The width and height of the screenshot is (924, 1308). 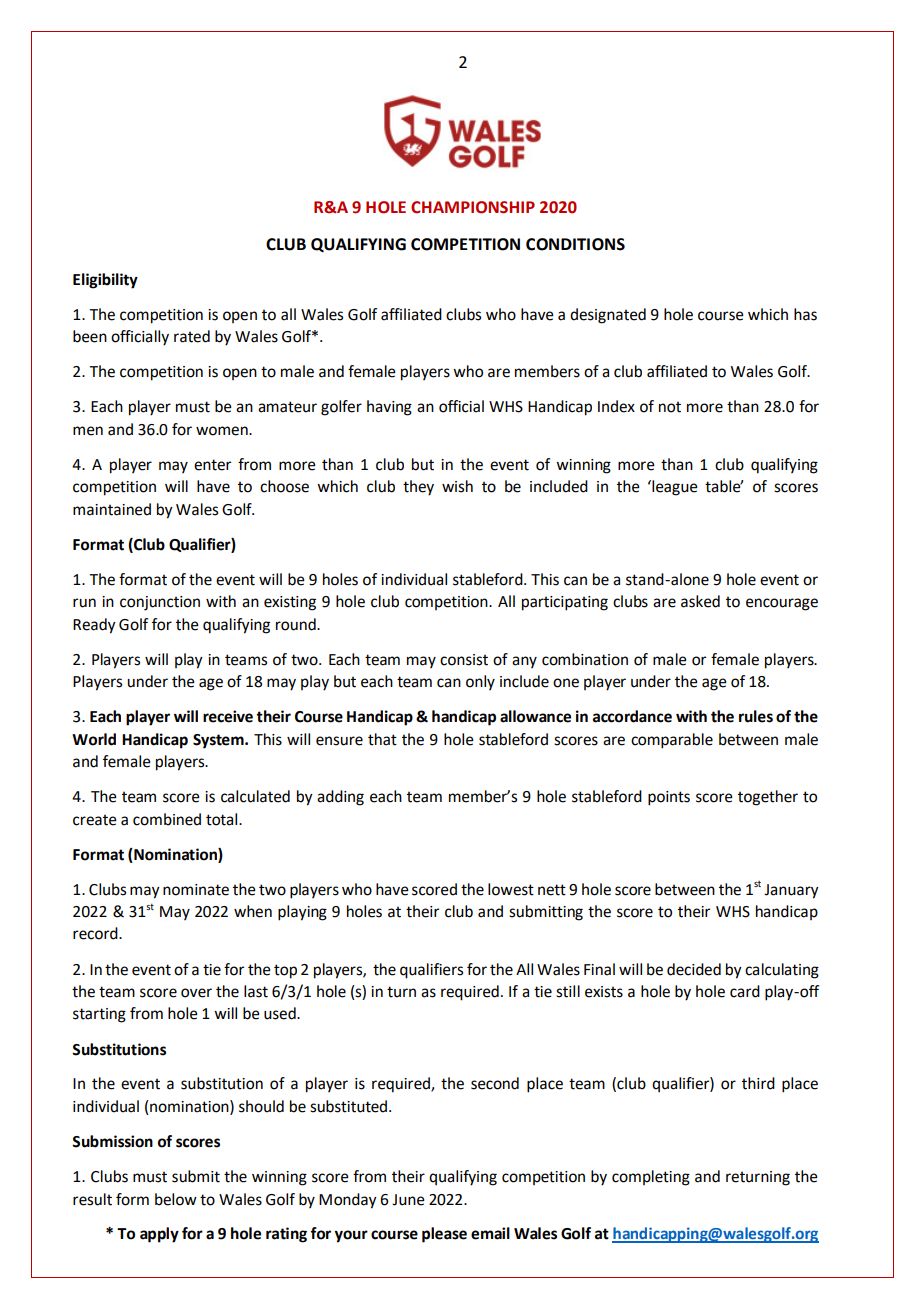 I want to click on rules, so click(x=756, y=716).
